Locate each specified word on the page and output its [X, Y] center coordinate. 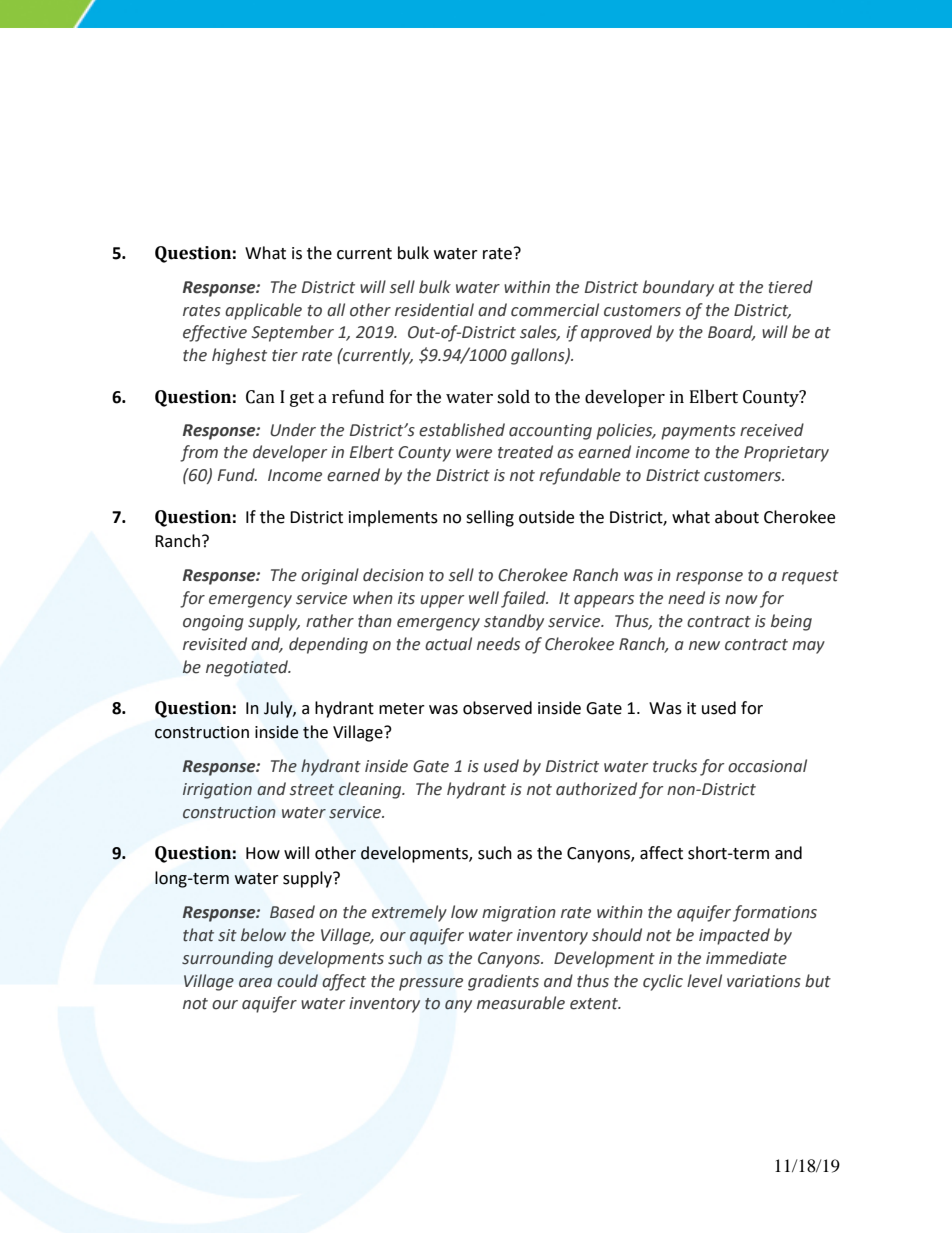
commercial [555, 310]
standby [514, 622]
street [312, 790]
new [704, 646]
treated [525, 452]
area [255, 983]
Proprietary [786, 454]
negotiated [248, 668]
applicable [263, 311]
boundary [678, 288]
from [199, 453]
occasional [767, 766]
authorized [596, 789]
